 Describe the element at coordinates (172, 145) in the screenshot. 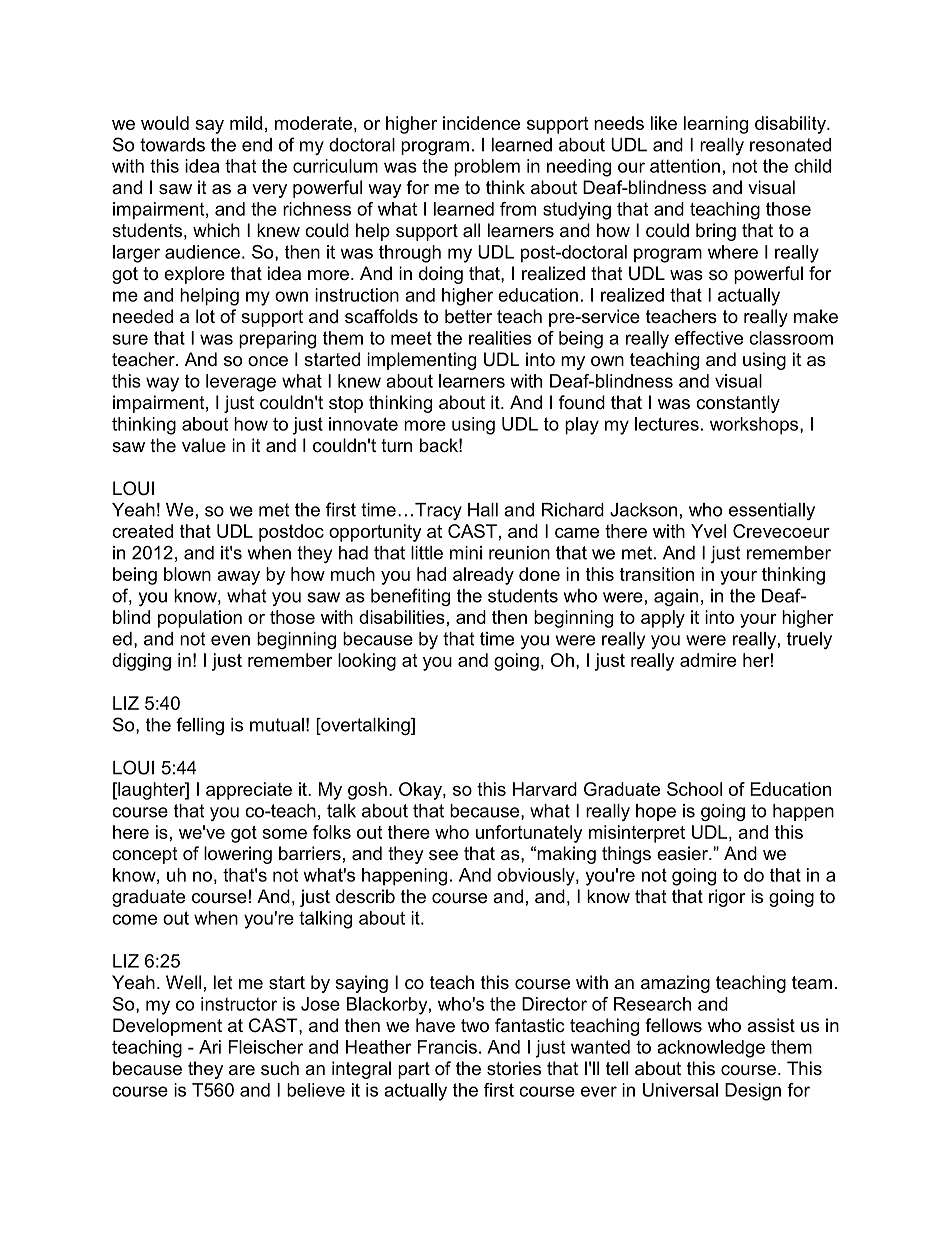

I see `towards` at that location.
